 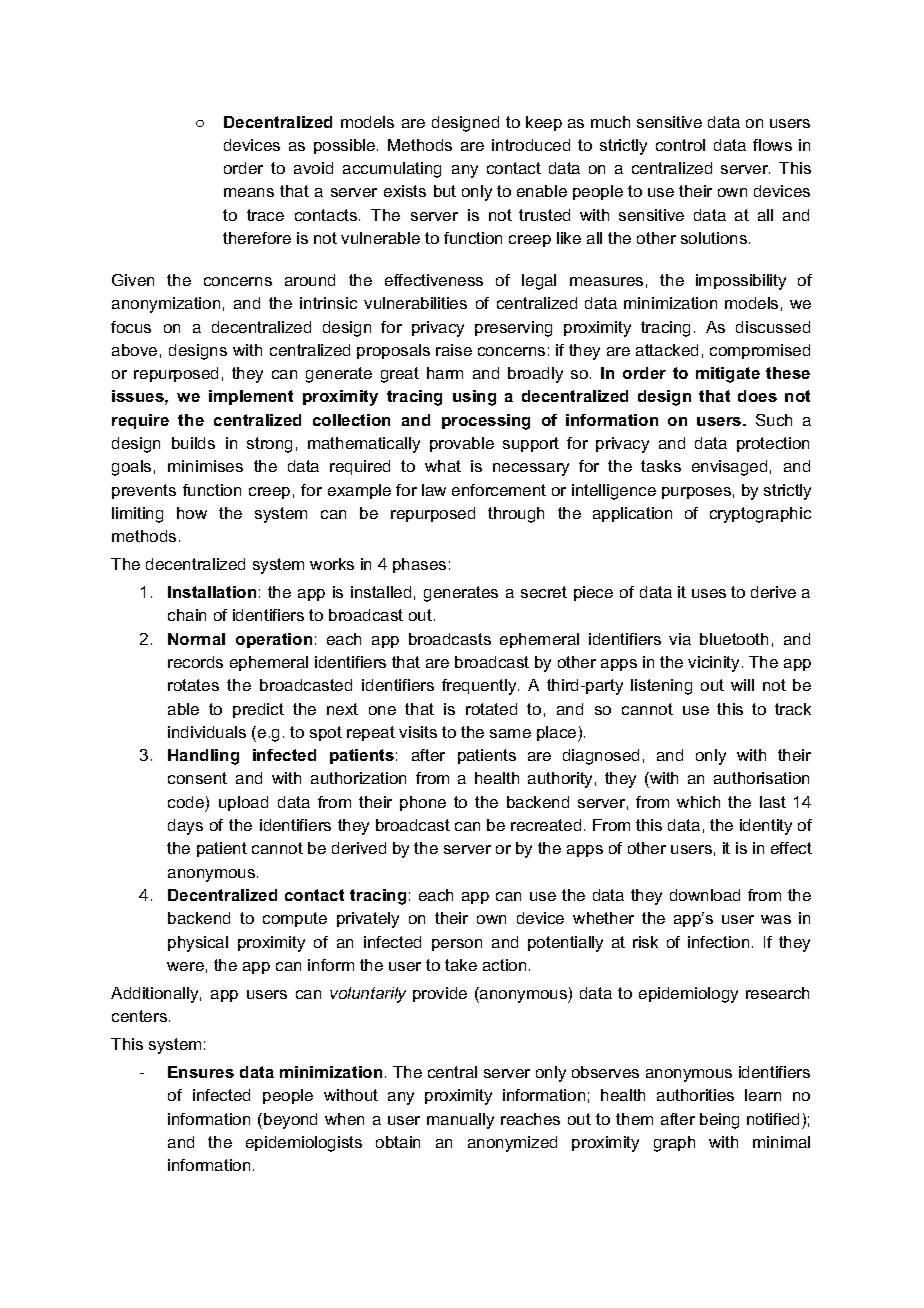 What do you see at coordinates (457, 945) in the screenshot?
I see `person` at bounding box center [457, 945].
